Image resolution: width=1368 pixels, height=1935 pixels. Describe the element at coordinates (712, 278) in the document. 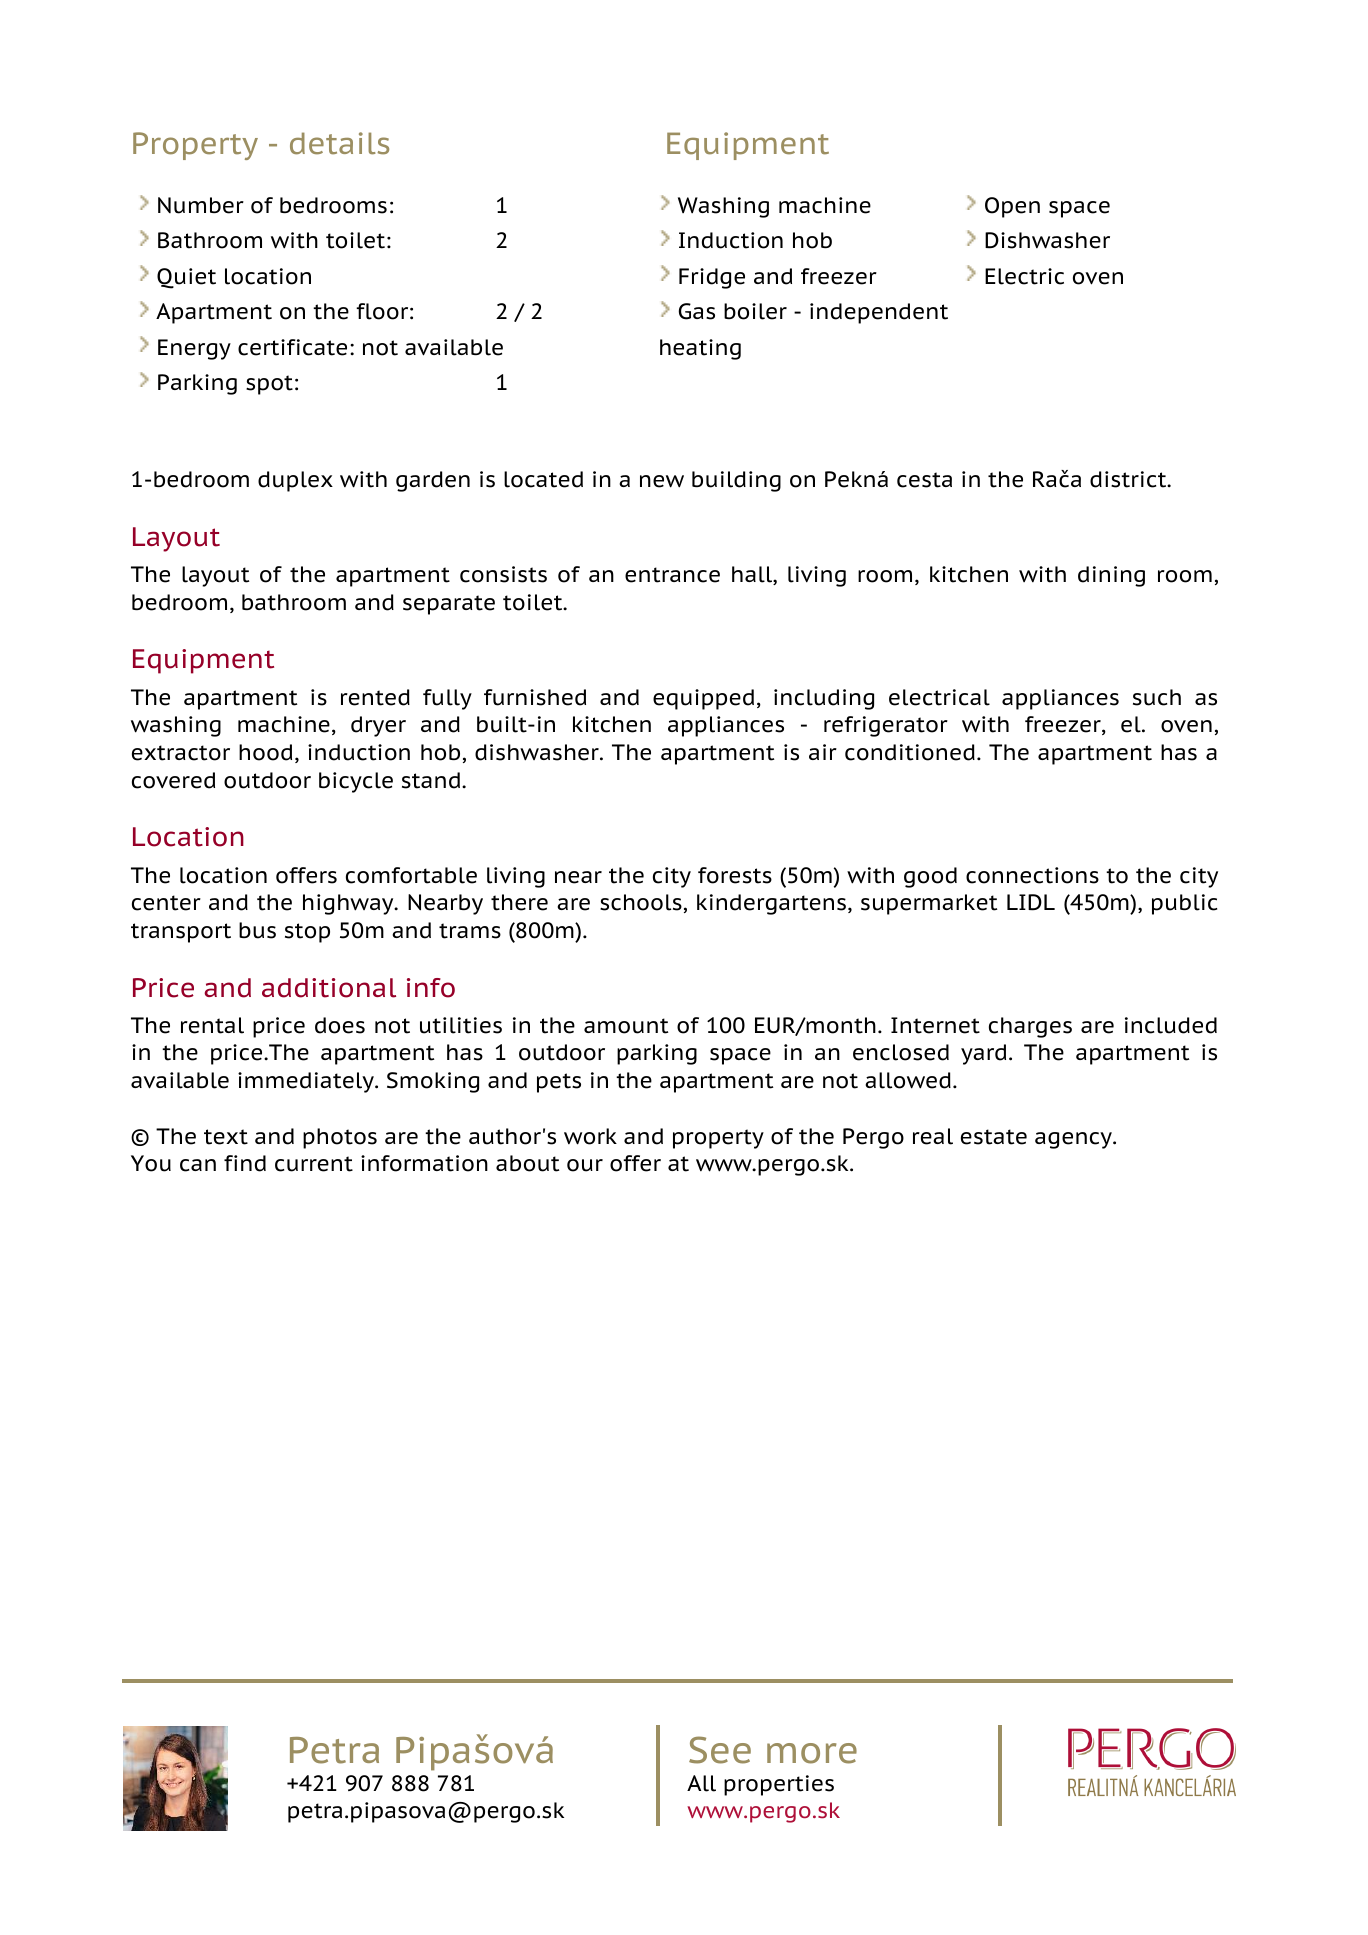

I see `Fridge` at that location.
